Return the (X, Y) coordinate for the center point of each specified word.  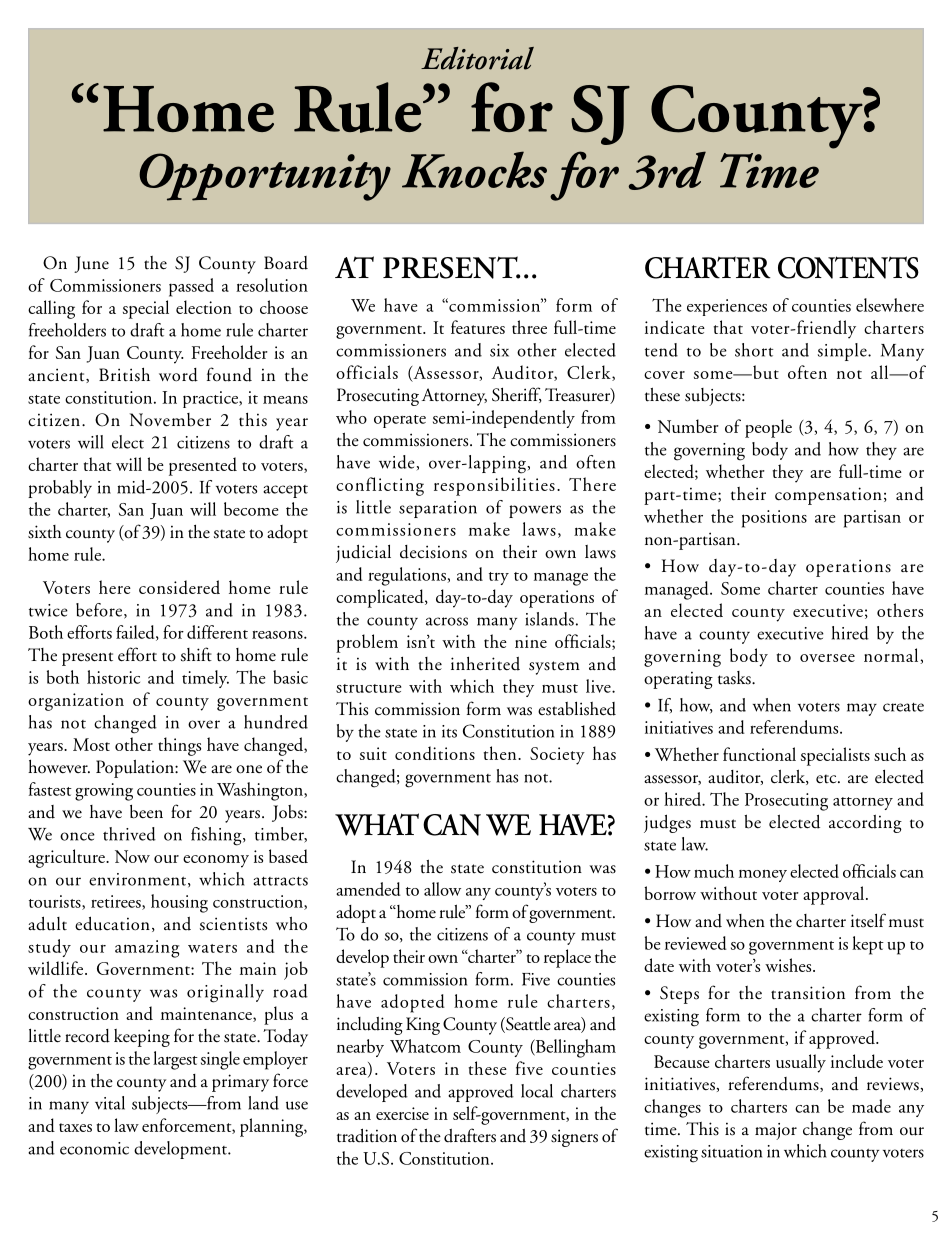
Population (136, 768)
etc (827, 779)
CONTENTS (848, 267)
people (768, 428)
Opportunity (265, 177)
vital (110, 1103)
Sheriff (517, 395)
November (170, 420)
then (501, 753)
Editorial (477, 58)
